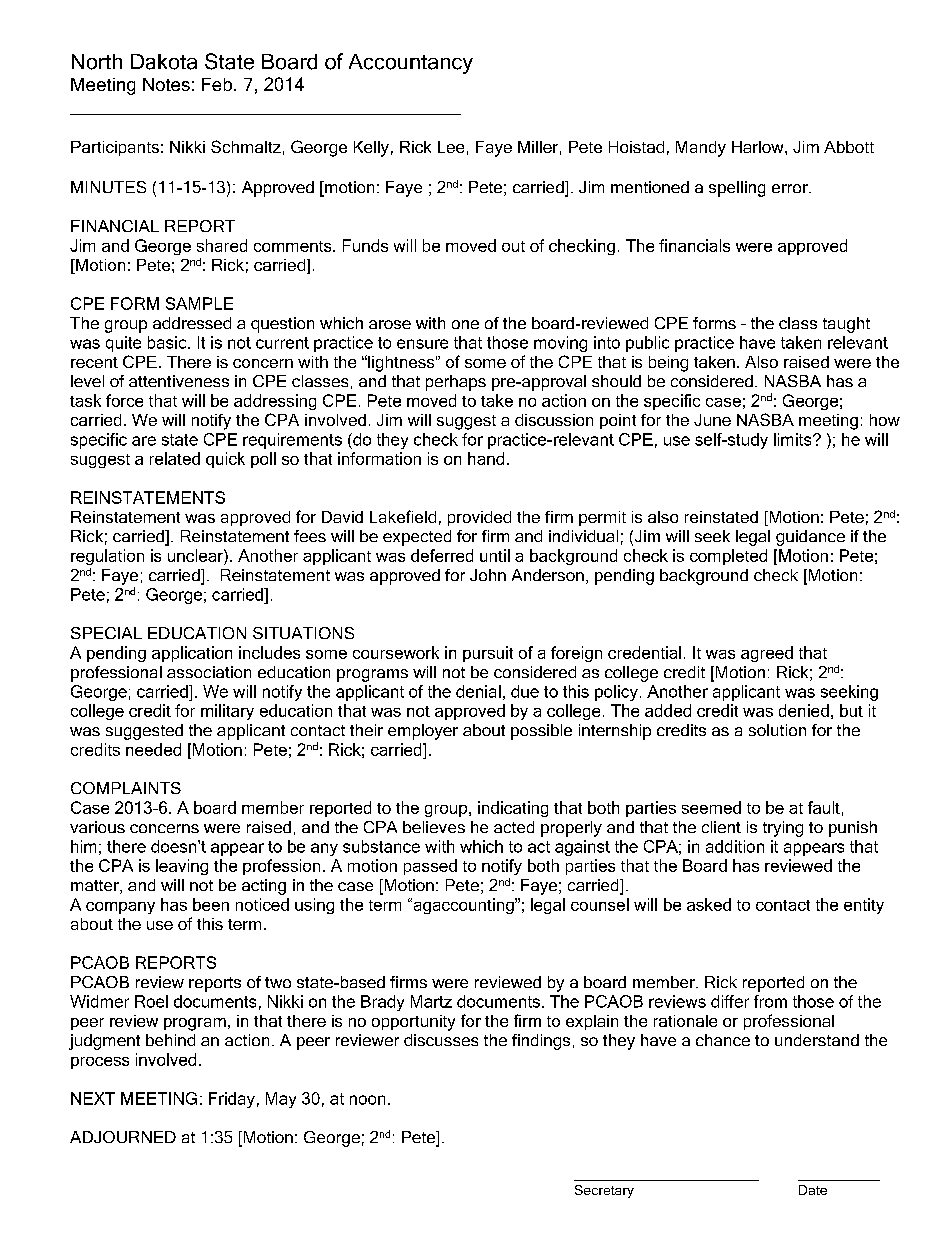 The width and height of the screenshot is (952, 1233). What do you see at coordinates (451, 147) in the screenshot?
I see `Lee` at bounding box center [451, 147].
